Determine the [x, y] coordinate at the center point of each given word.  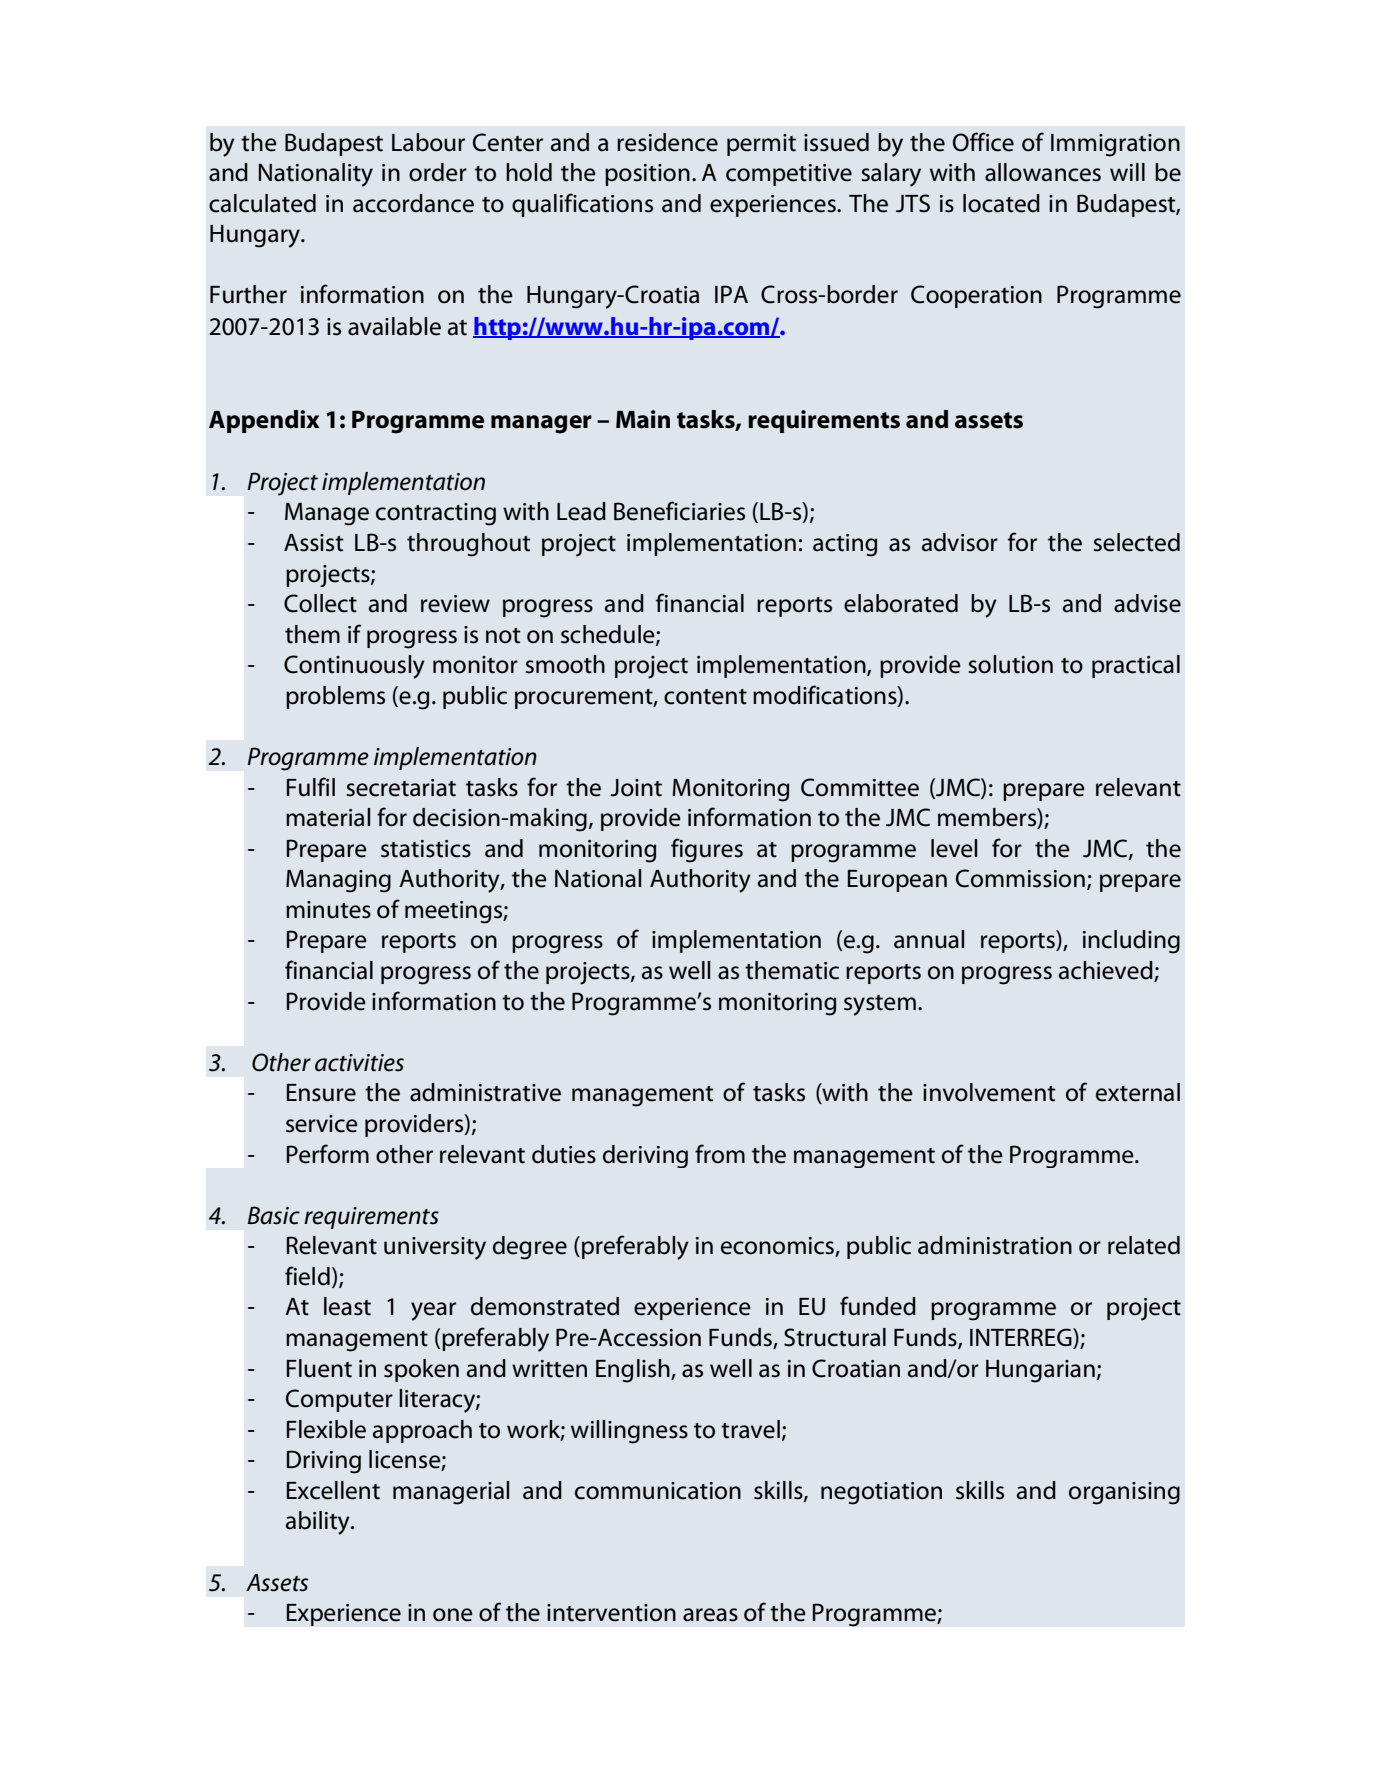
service [322, 1124]
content [705, 697]
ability [319, 1523]
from [720, 1154]
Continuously [354, 667]
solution [1010, 664]
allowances [1043, 172]
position [647, 175]
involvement [989, 1092]
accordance [413, 203]
